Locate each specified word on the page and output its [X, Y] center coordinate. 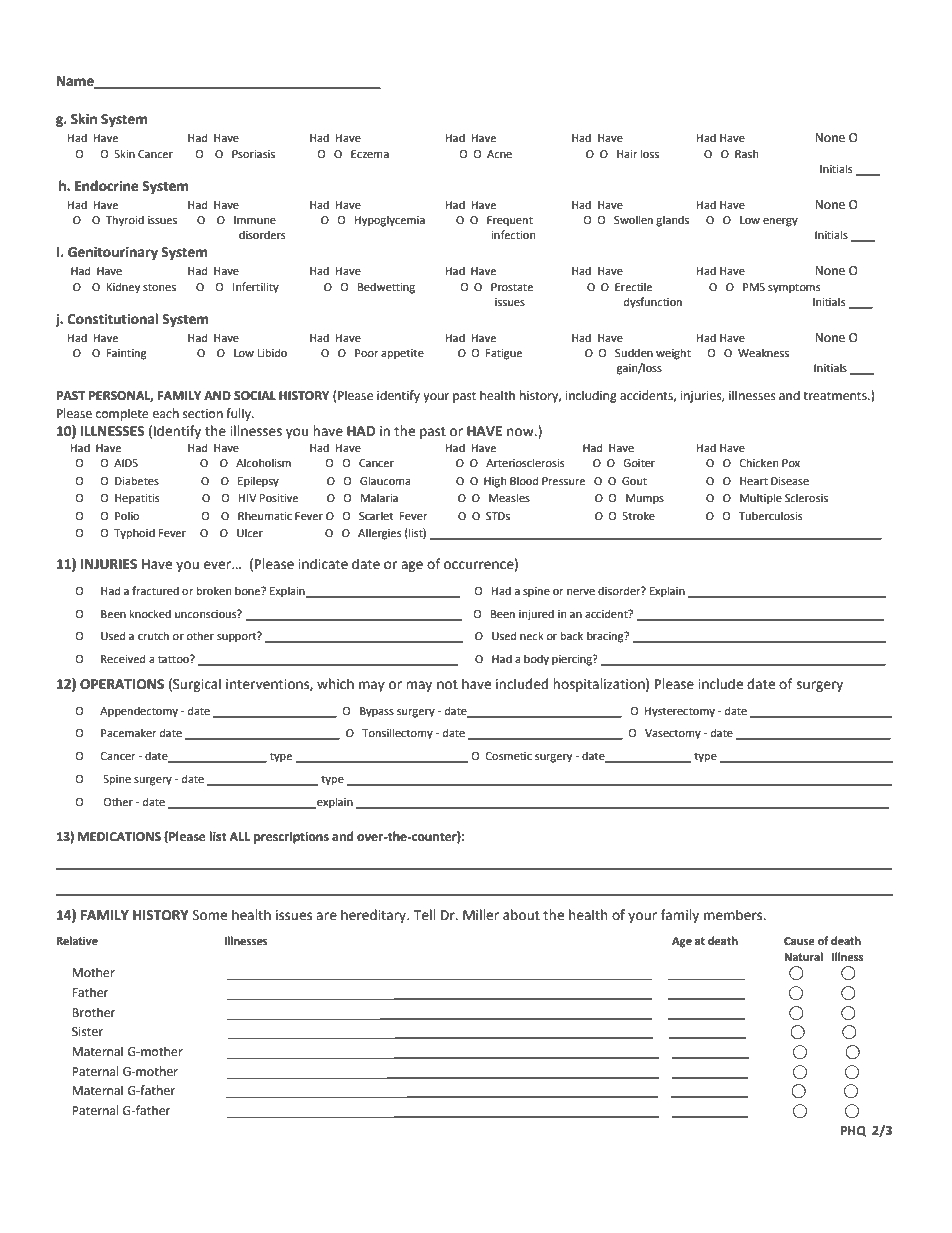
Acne [499, 154]
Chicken [759, 463]
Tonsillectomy [397, 734]
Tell [424, 915]
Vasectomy [673, 734]
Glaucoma [385, 481]
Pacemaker [129, 733]
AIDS [126, 463]
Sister [87, 1032]
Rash [746, 153]
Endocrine [107, 186]
